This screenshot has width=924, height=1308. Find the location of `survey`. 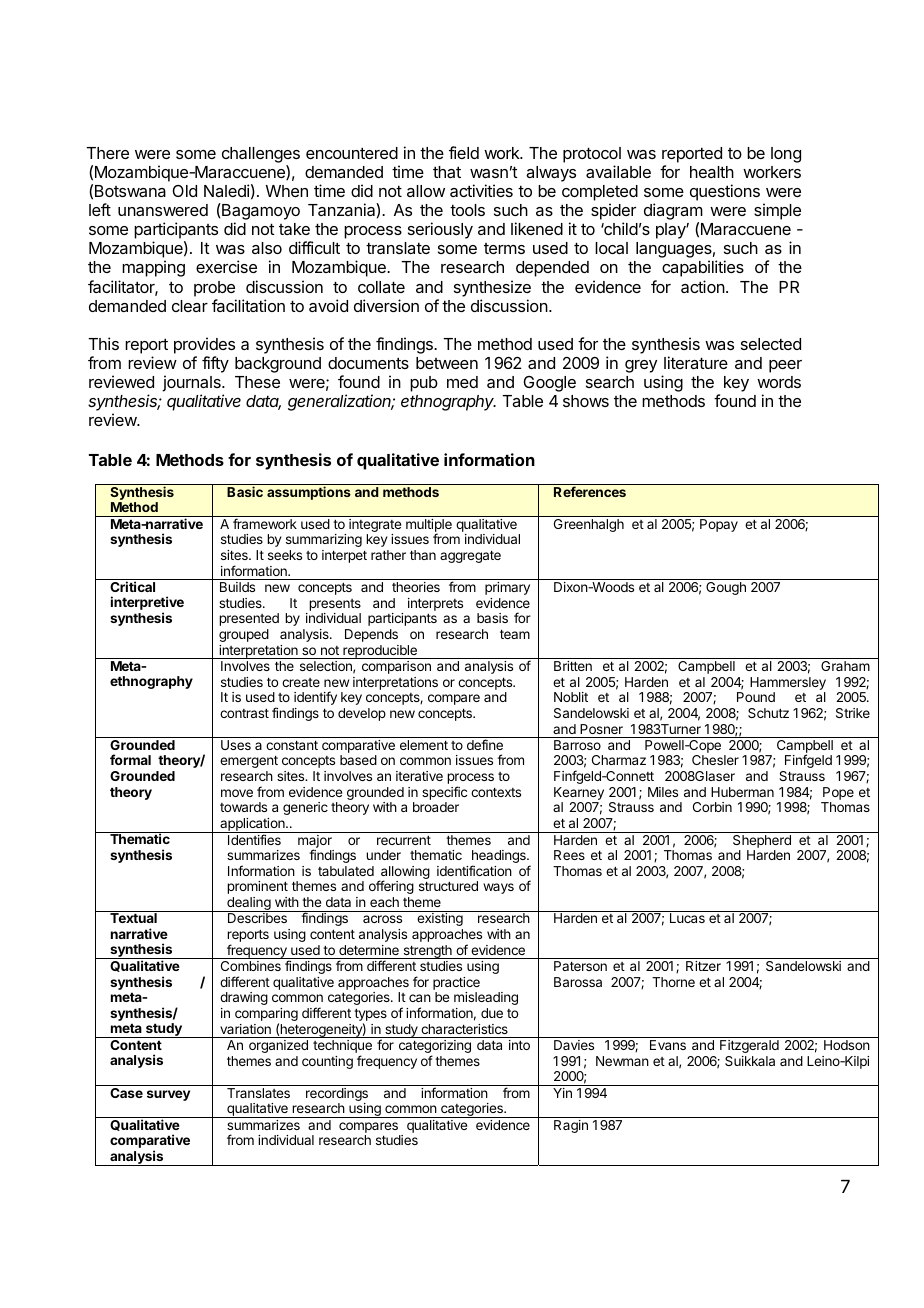

survey is located at coordinates (168, 1095).
